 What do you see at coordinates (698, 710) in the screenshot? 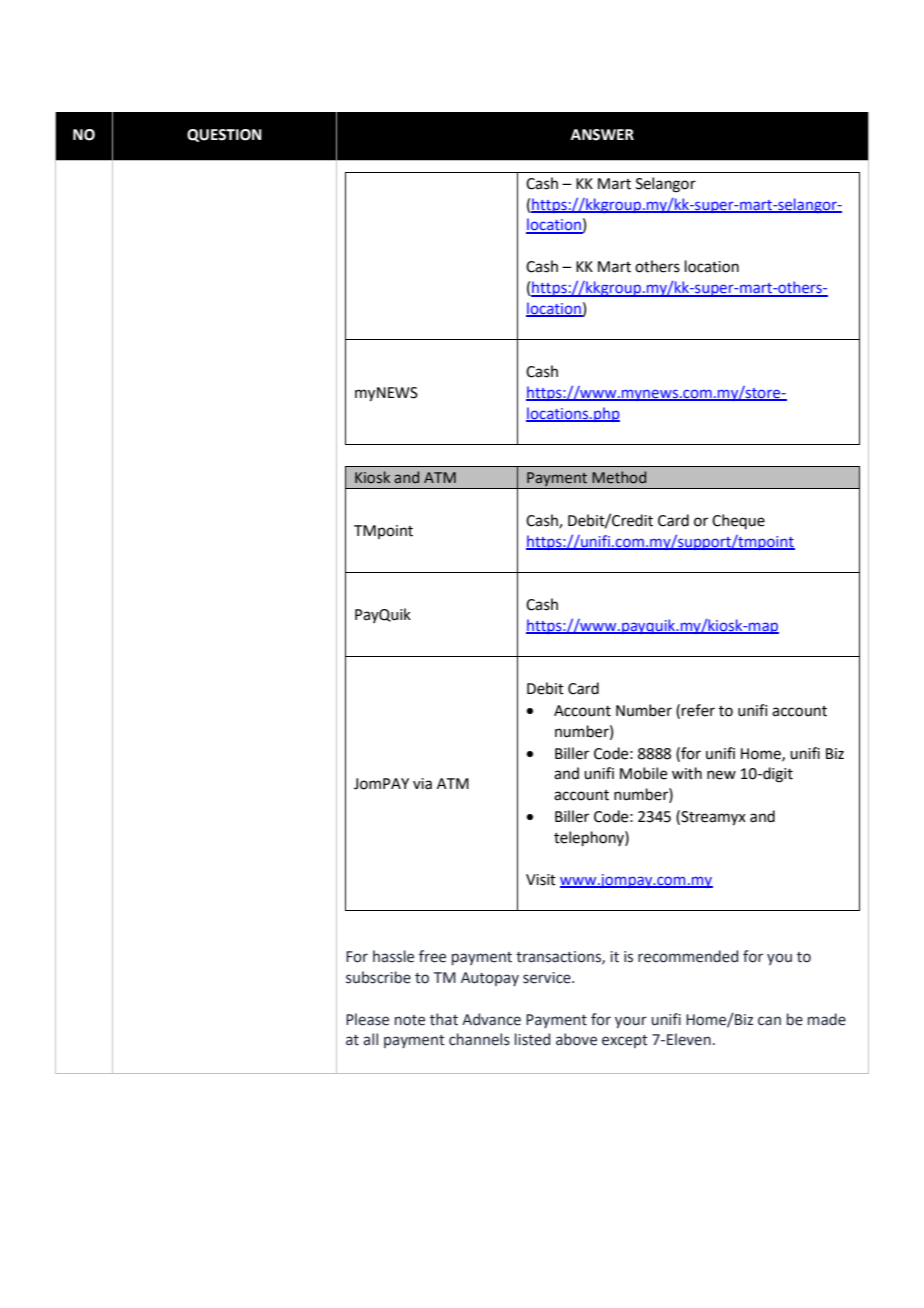
I see `refer` at bounding box center [698, 710].
